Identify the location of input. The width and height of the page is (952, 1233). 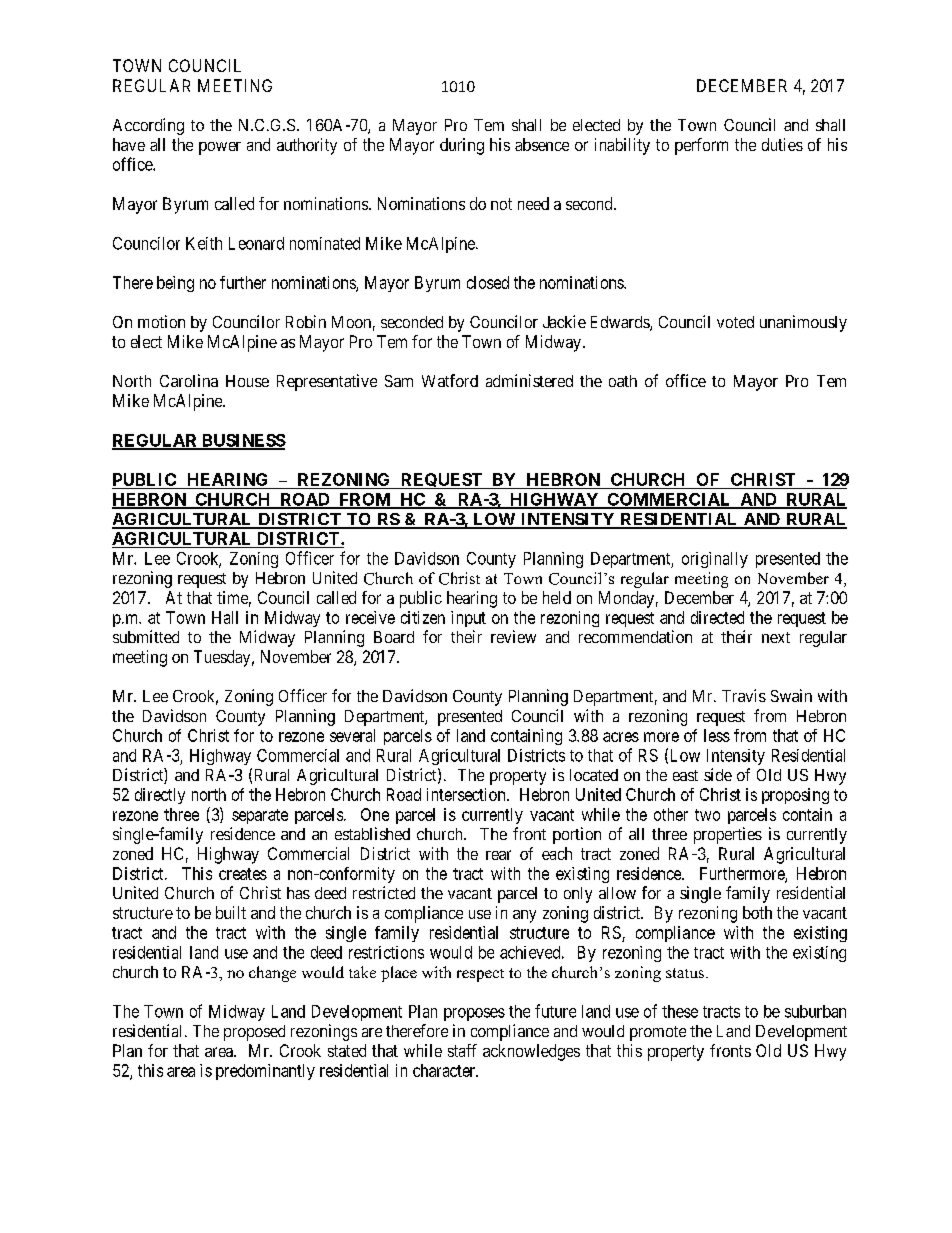
(468, 619).
